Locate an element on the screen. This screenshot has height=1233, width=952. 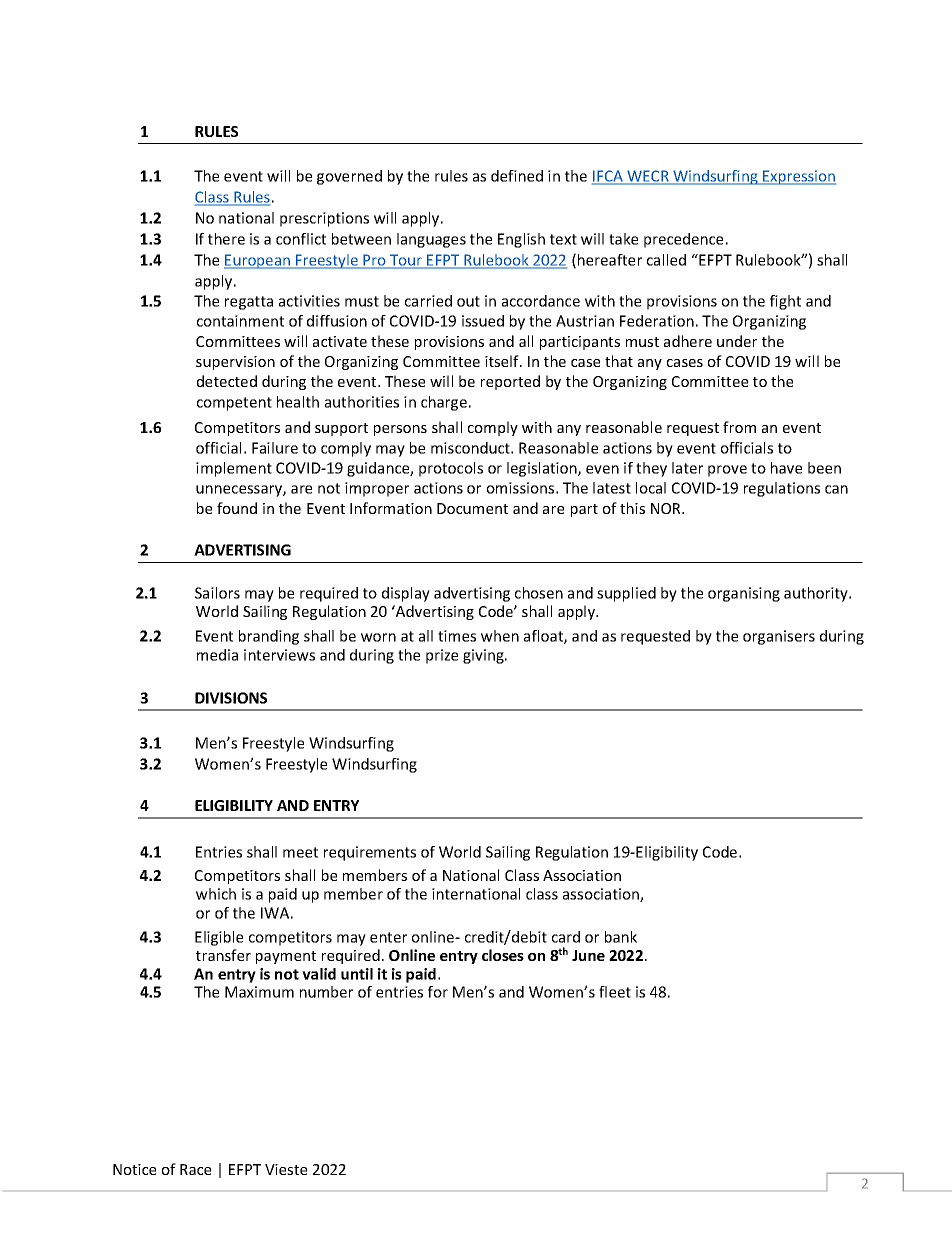
there is located at coordinates (226, 239).
